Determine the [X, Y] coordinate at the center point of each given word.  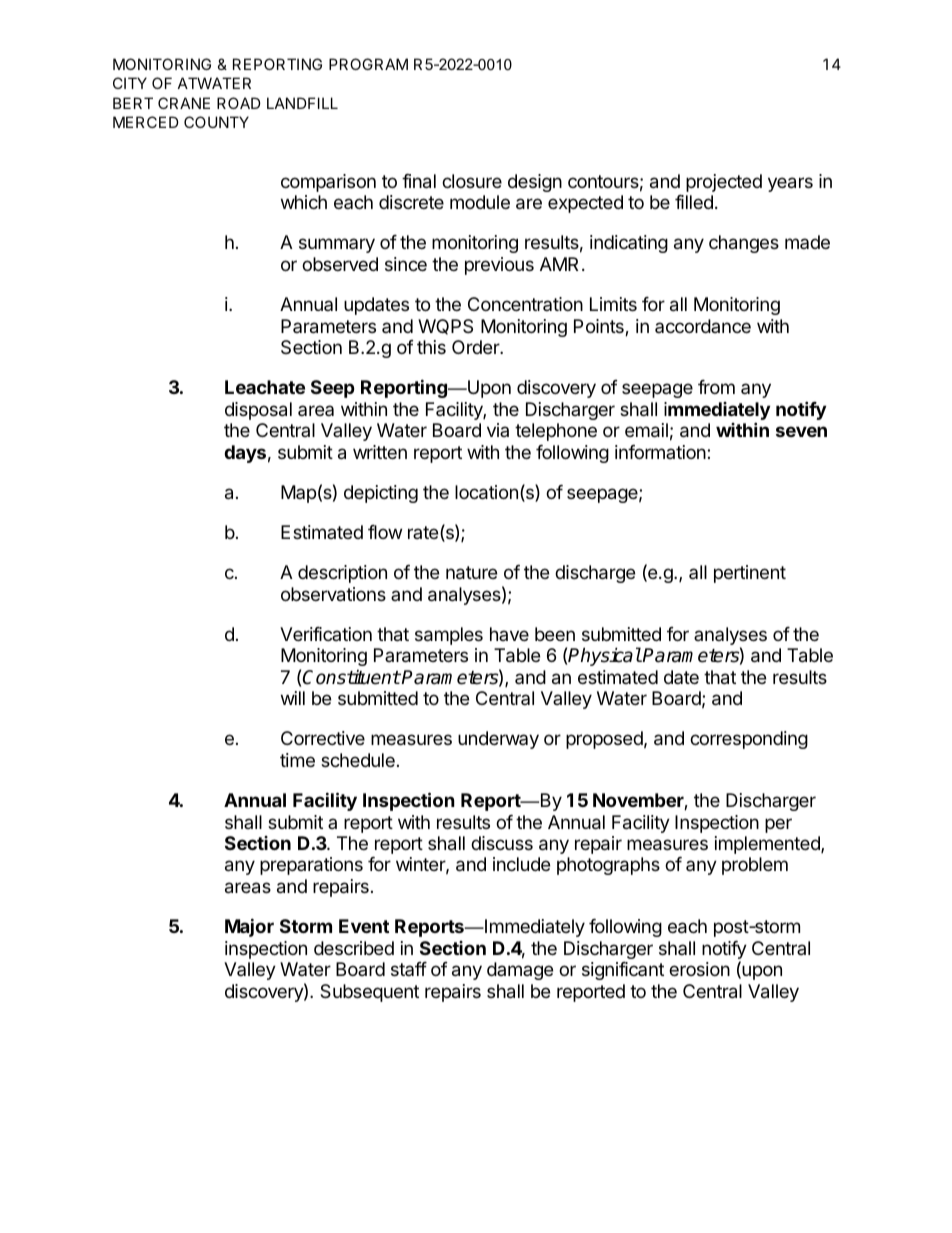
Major [249, 927]
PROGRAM [368, 64]
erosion [699, 969]
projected [724, 183]
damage [520, 971]
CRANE [184, 103]
